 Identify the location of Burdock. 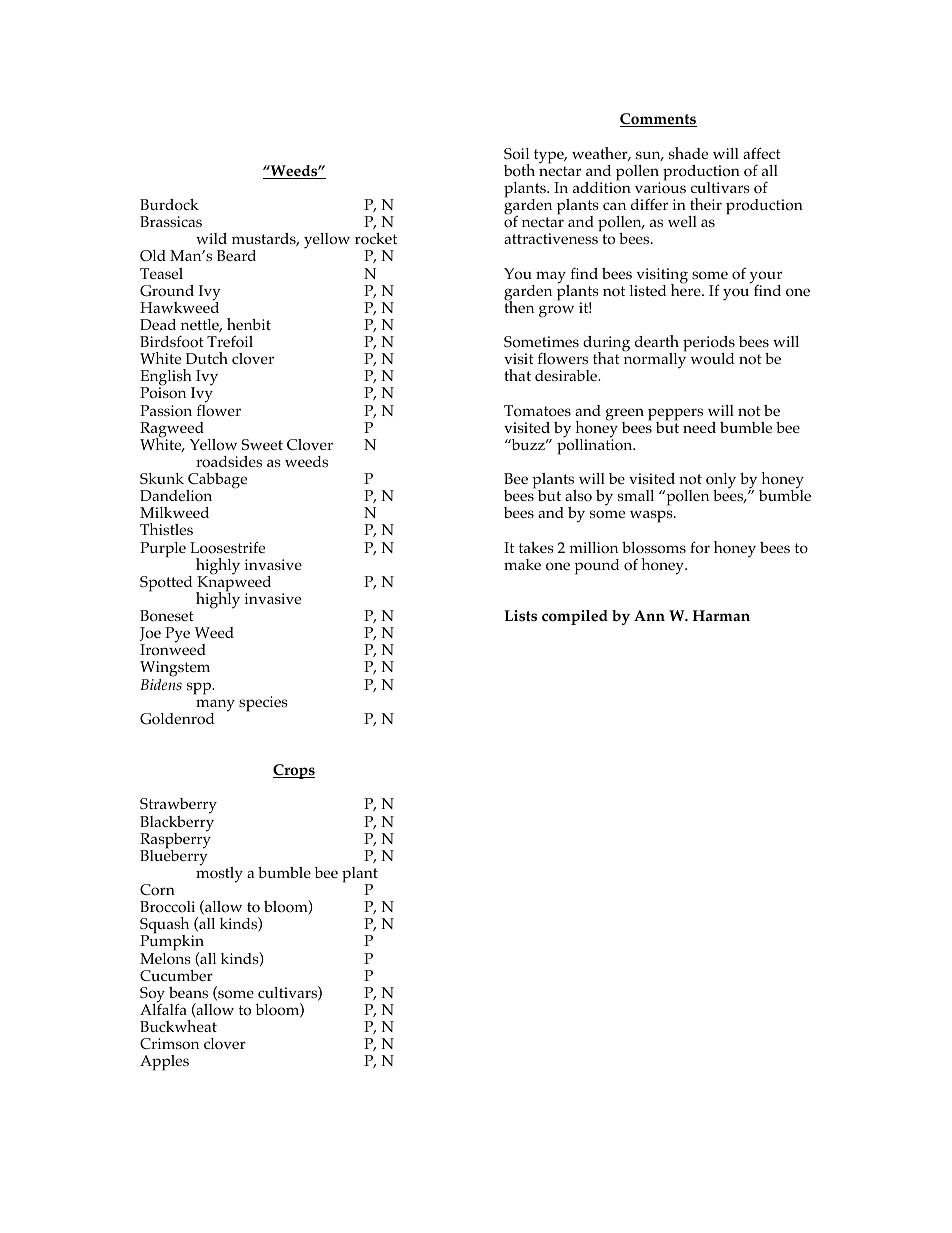
(169, 205).
